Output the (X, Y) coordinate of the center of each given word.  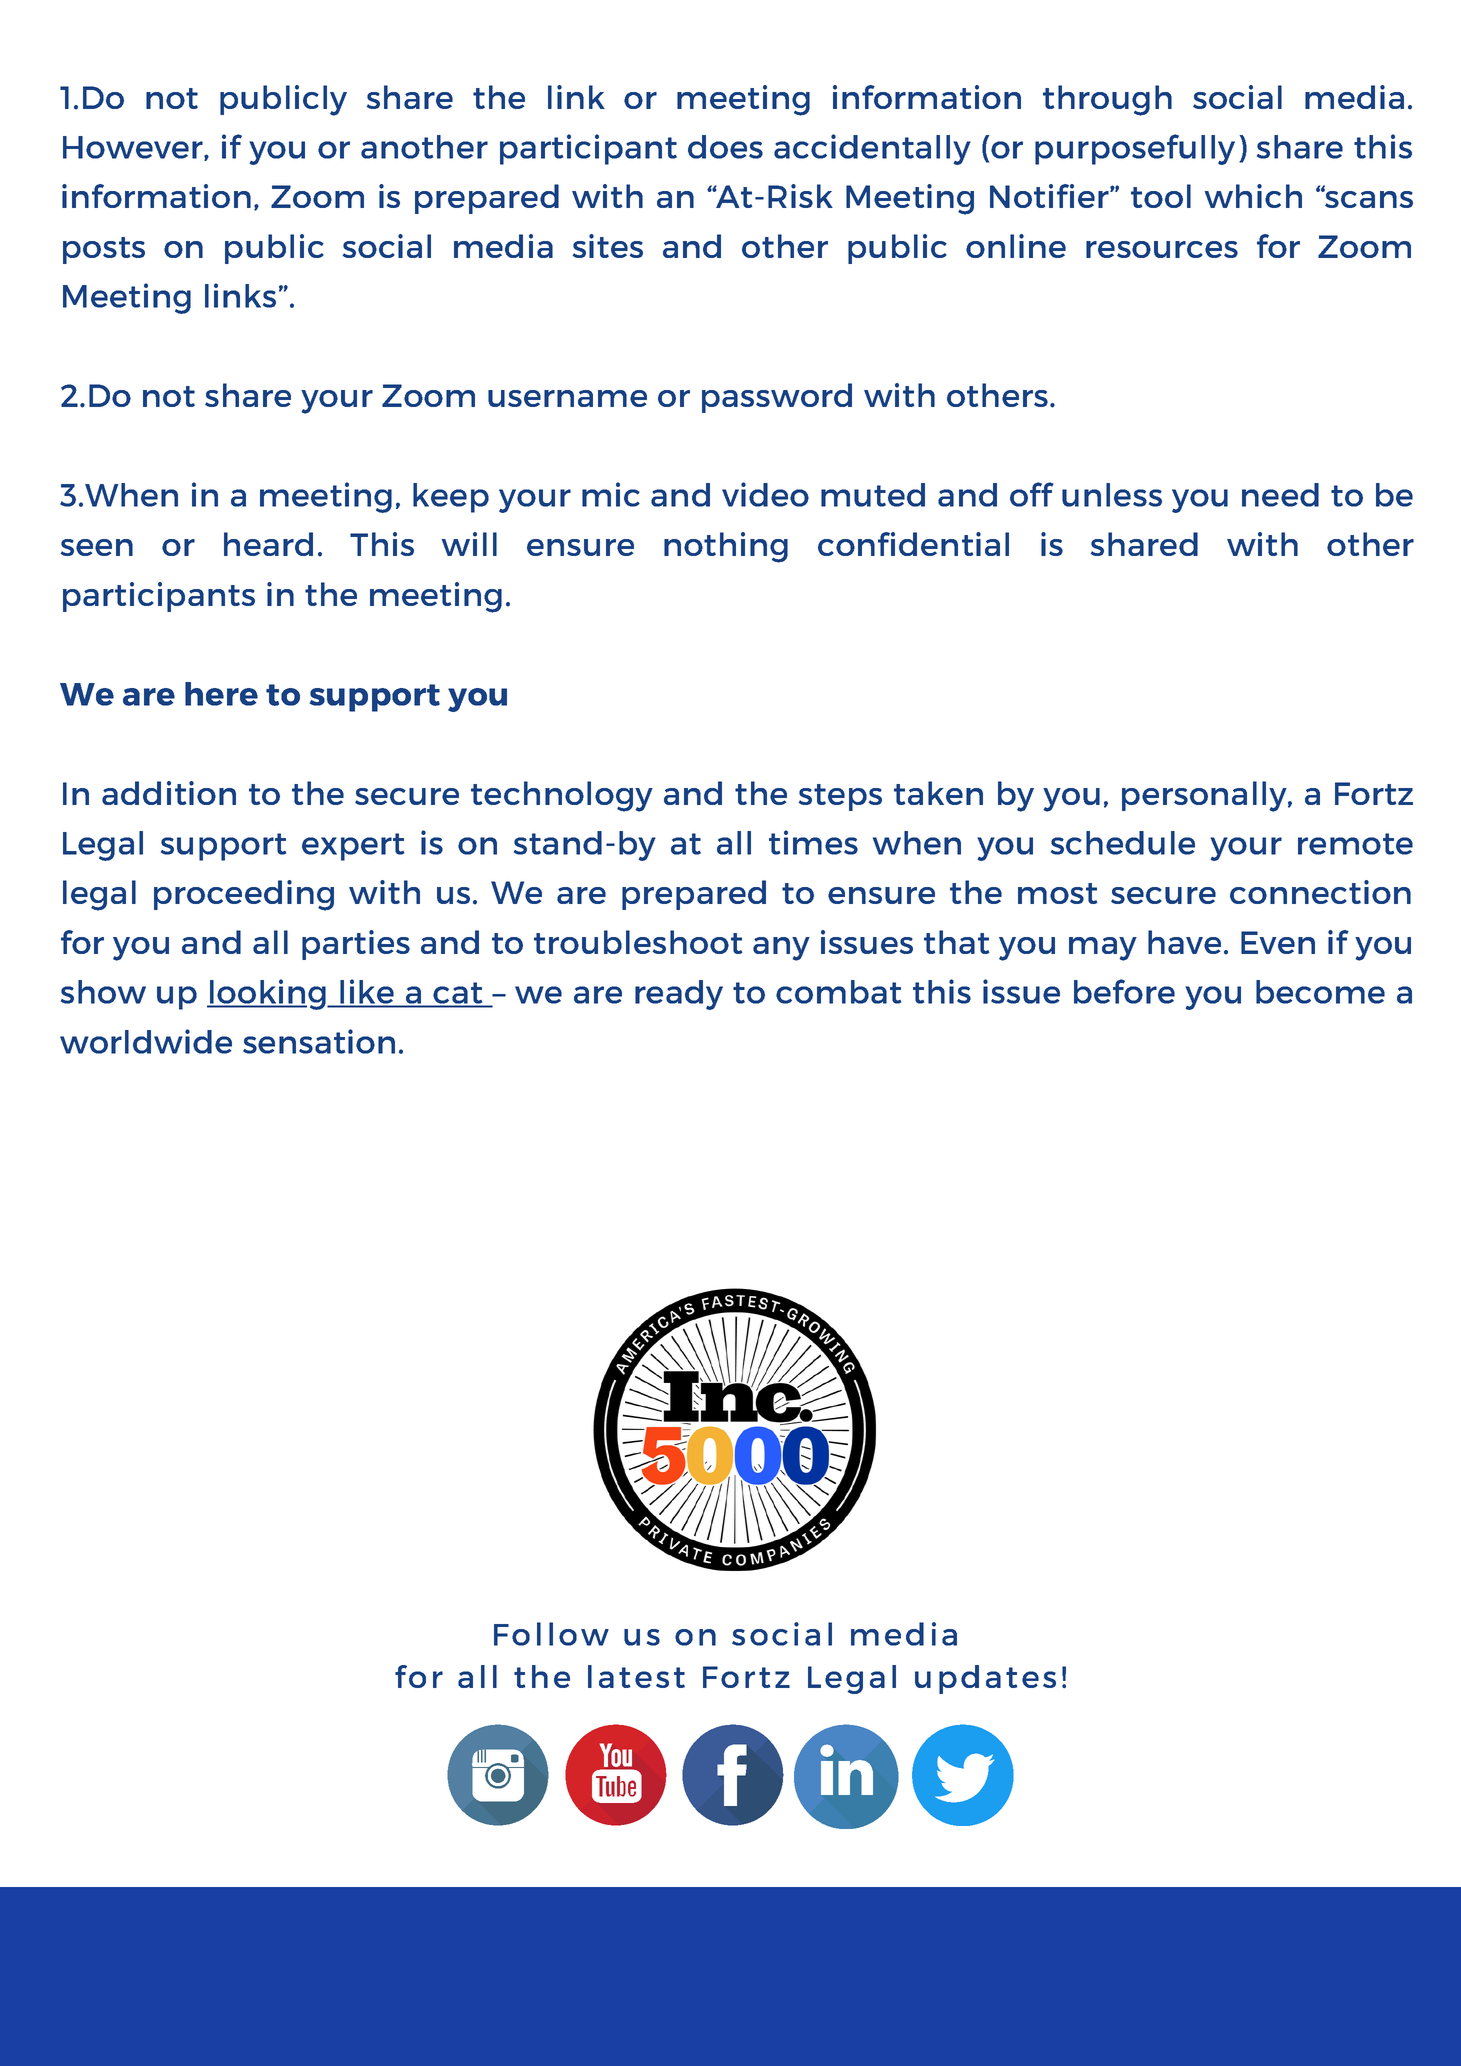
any (781, 949)
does (725, 147)
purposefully (1135, 149)
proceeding (244, 895)
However (134, 148)
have (1184, 942)
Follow (551, 1634)
